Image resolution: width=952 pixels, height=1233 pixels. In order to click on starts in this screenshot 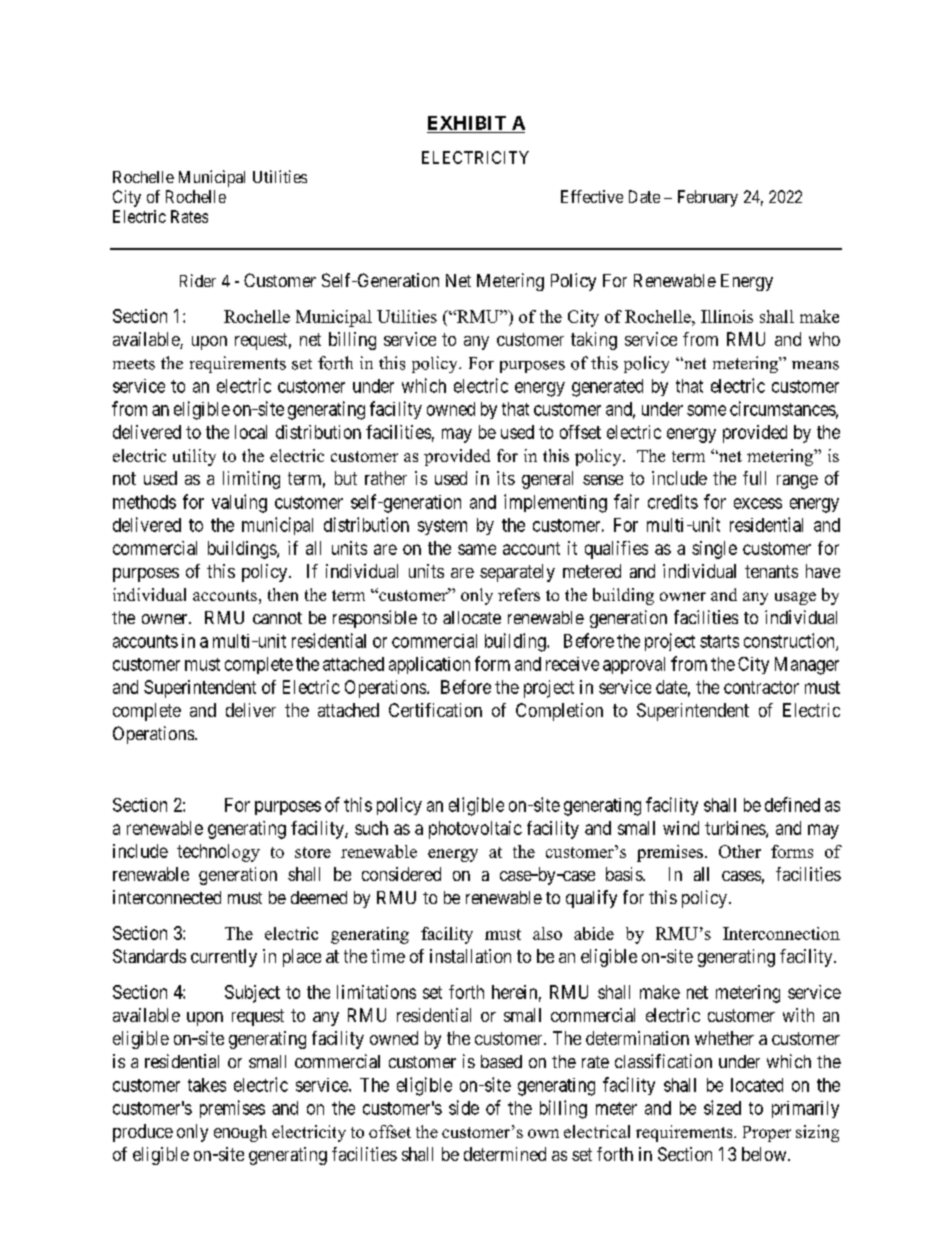, I will do `click(719, 641)`.
